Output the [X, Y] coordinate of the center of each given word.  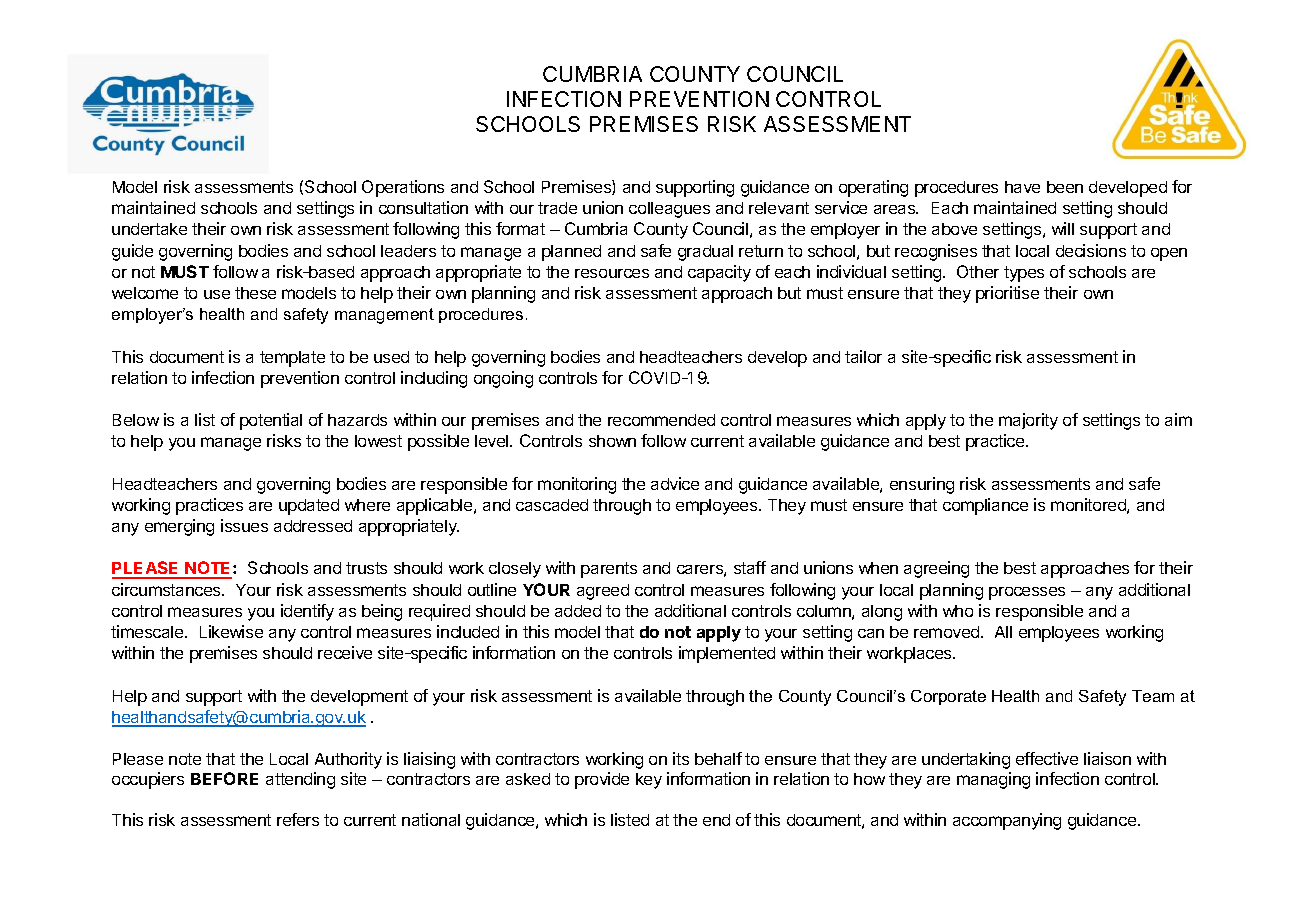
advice [675, 483]
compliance [985, 506]
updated [309, 507]
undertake [149, 229]
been [1065, 187]
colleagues [669, 210]
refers [298, 819]
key [649, 781]
